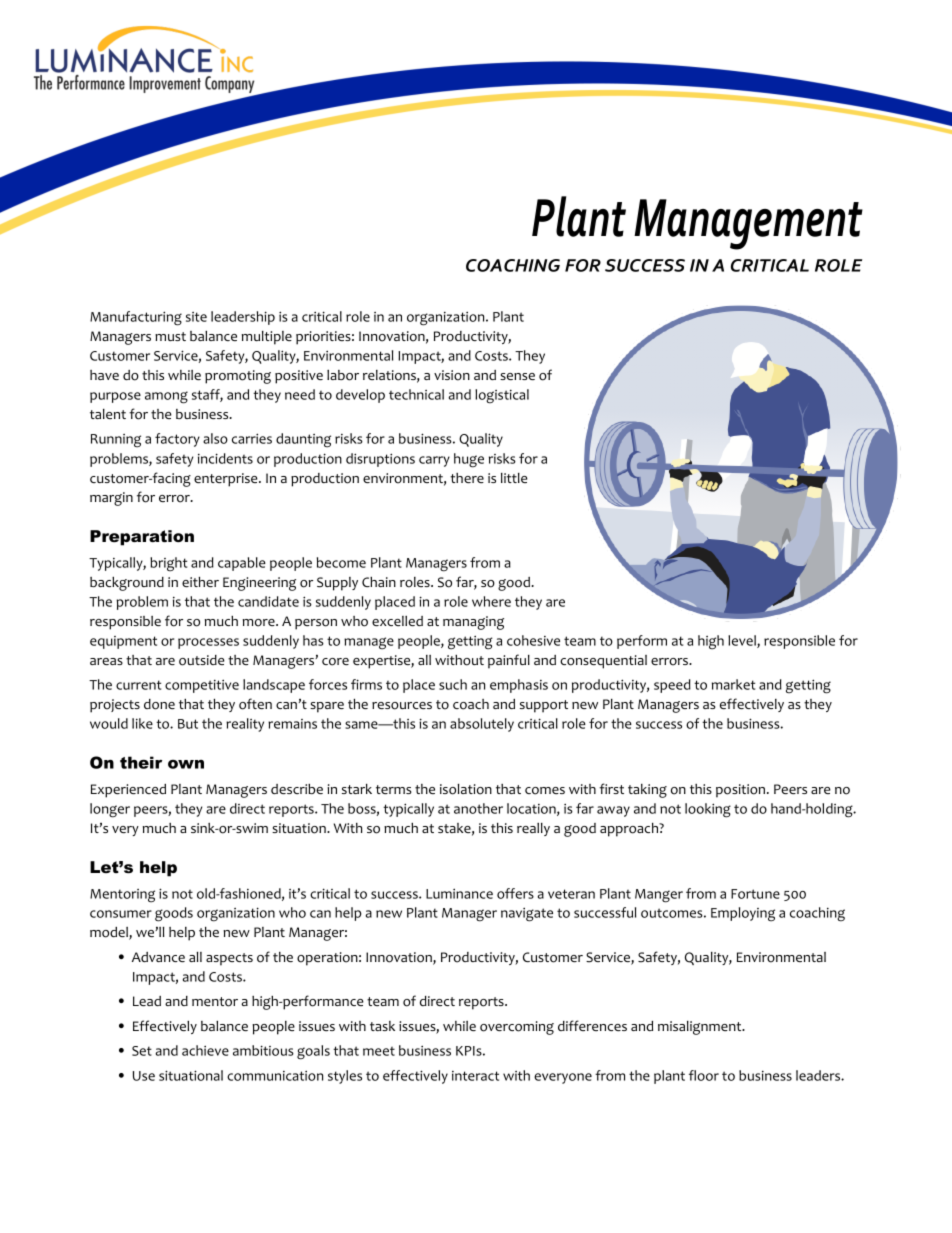  Describe the element at coordinates (467, 478) in the screenshot. I see `there` at that location.
